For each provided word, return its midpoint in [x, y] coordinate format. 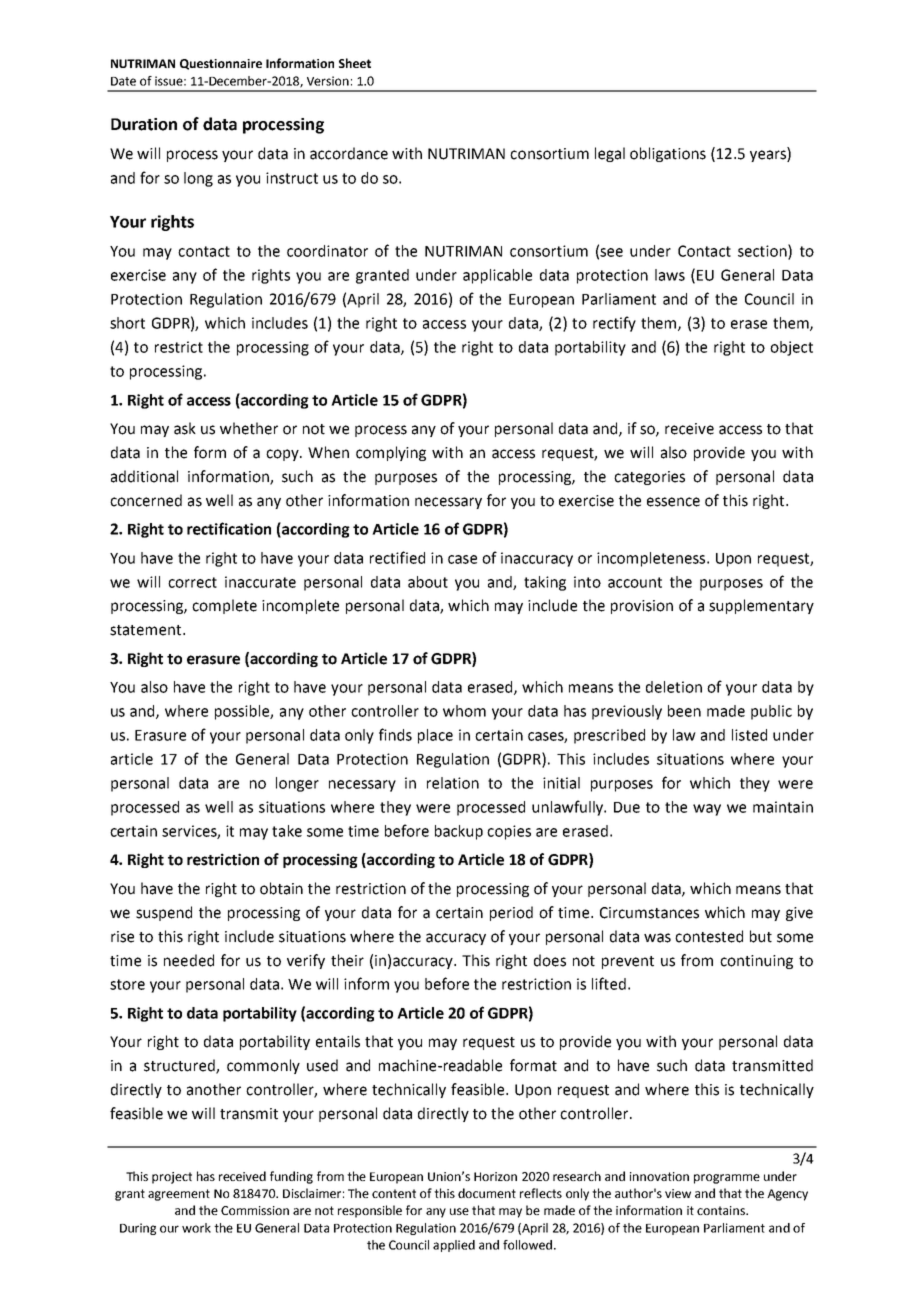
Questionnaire [221, 64]
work [196, 1228]
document [487, 1193]
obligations [668, 154]
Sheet [355, 63]
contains [722, 1210]
